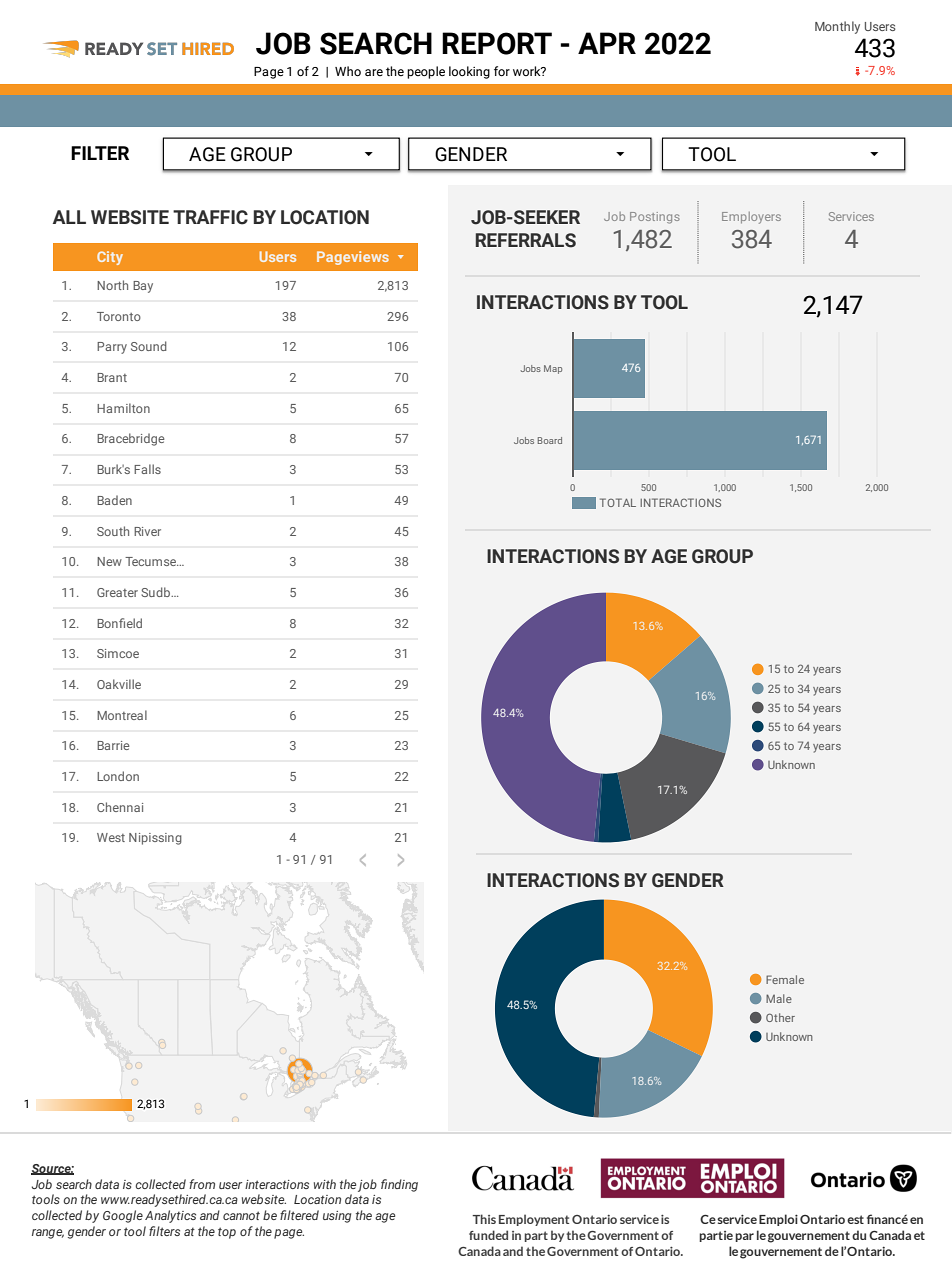 This document has height=1270, width=952. I want to click on Chennai, so click(120, 807).
